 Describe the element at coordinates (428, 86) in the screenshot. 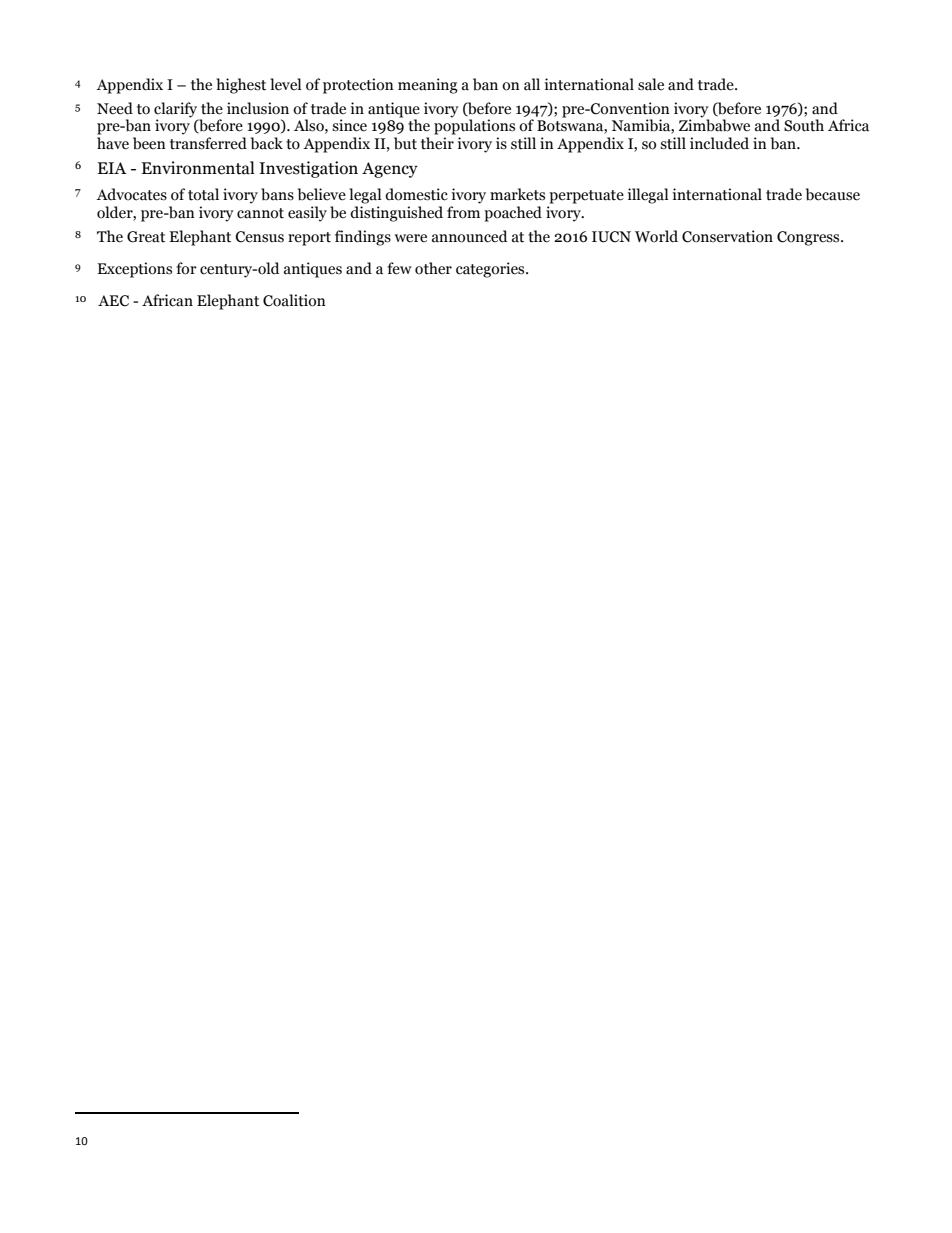

I see `meaning` at that location.
